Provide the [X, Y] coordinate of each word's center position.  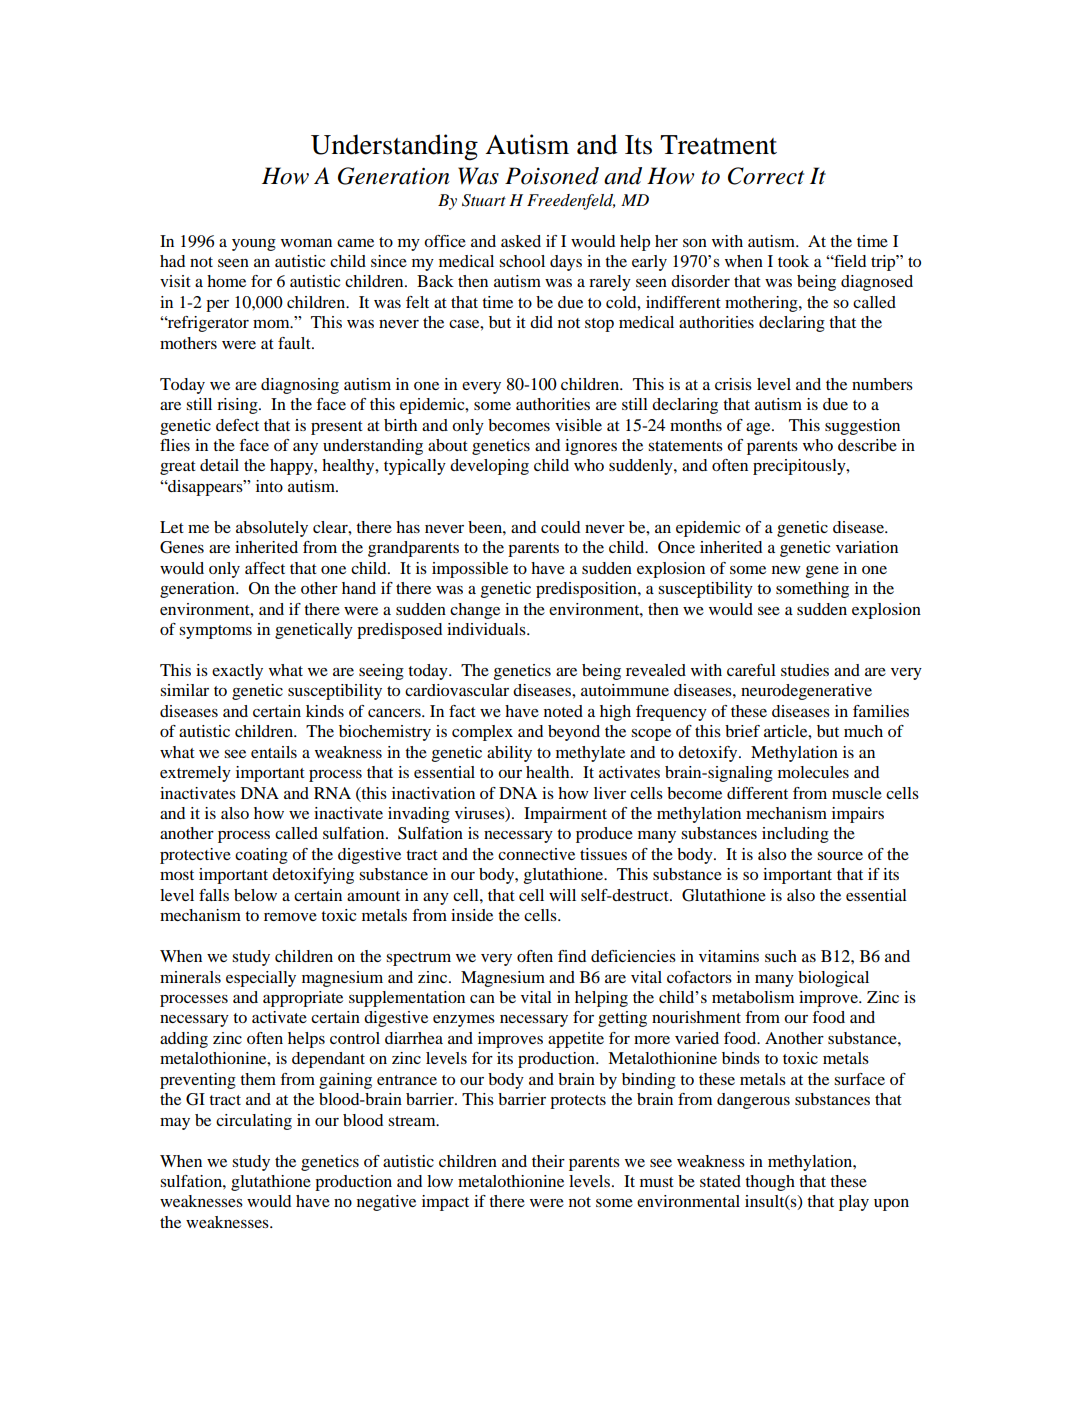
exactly [237, 672]
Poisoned [552, 176]
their [548, 1161]
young [254, 245]
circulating [254, 1122]
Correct [766, 176]
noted [563, 711]
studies [805, 670]
